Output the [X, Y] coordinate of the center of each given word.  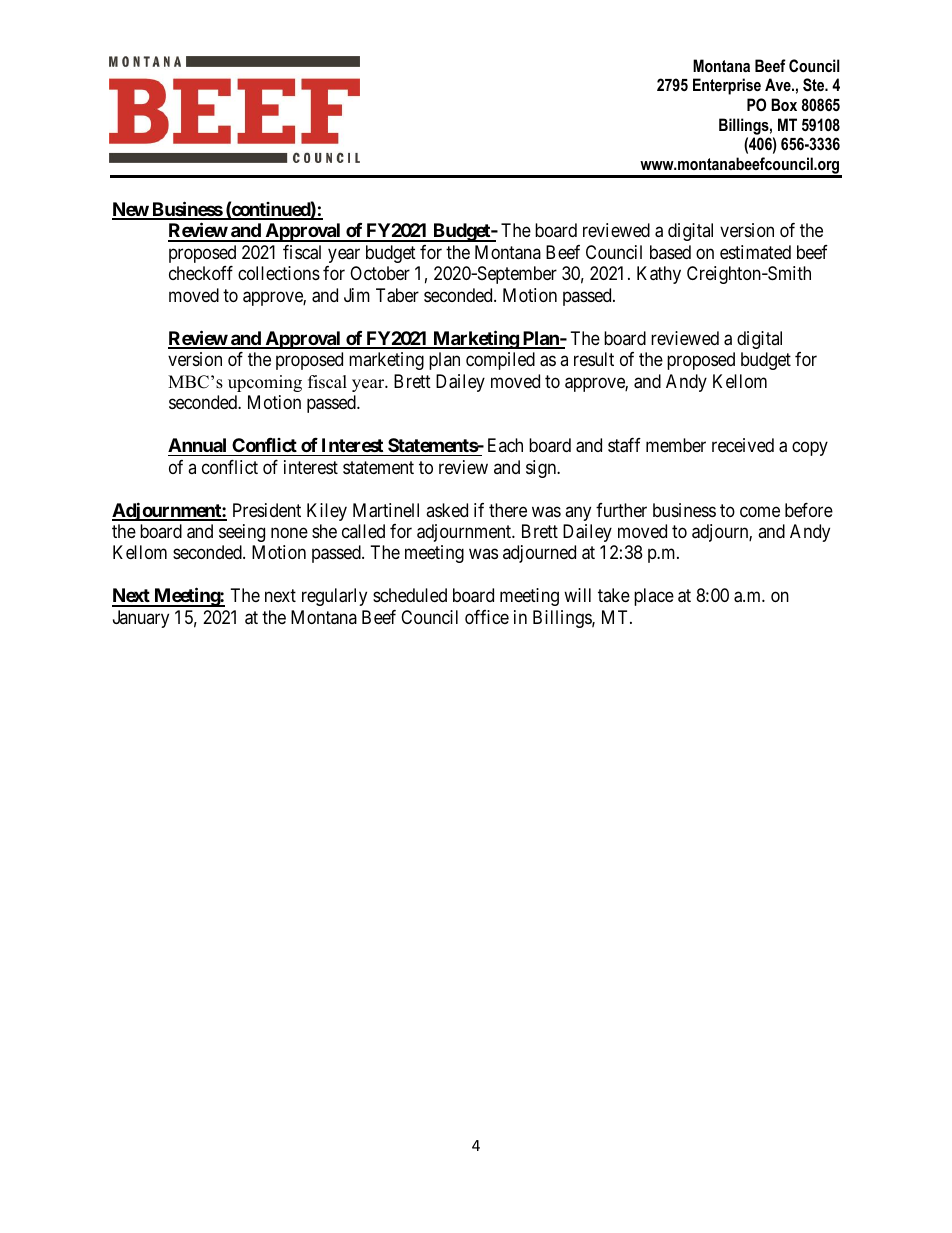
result [594, 359]
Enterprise [727, 86]
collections [279, 273]
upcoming [265, 383]
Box [784, 104]
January [141, 619]
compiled [500, 361]
